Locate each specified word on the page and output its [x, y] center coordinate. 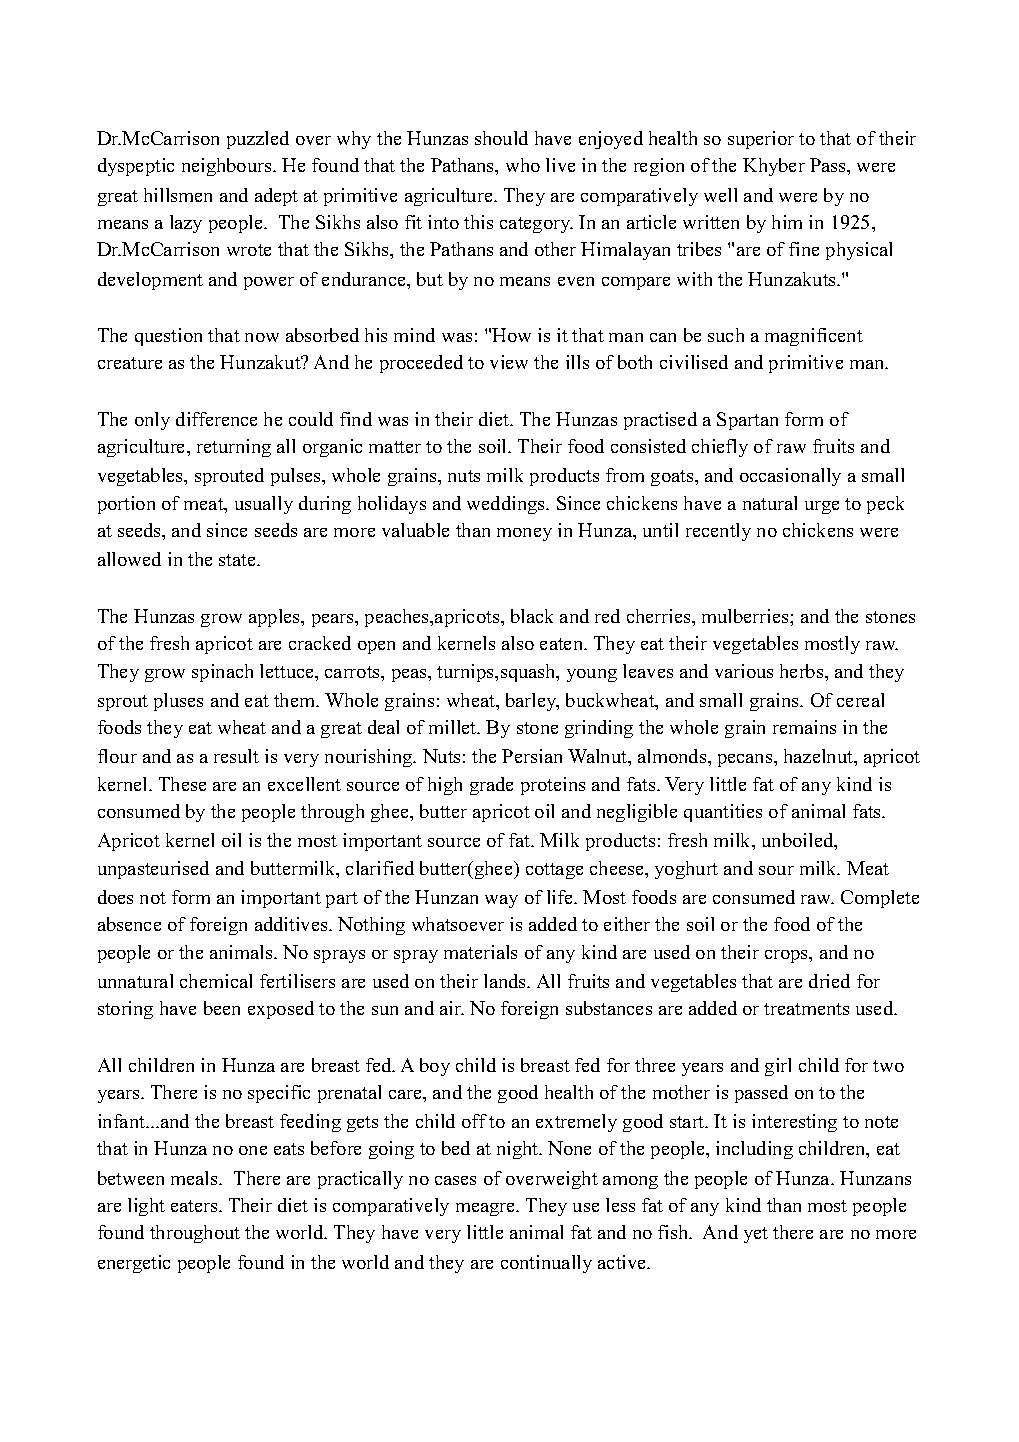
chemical [216, 981]
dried [829, 981]
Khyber [774, 167]
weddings [507, 505]
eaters [195, 1206]
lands [506, 981]
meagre [487, 1209]
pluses [178, 702]
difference [216, 419]
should [501, 138]
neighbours [228, 167]
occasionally [790, 477]
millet [454, 727]
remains [804, 727]
